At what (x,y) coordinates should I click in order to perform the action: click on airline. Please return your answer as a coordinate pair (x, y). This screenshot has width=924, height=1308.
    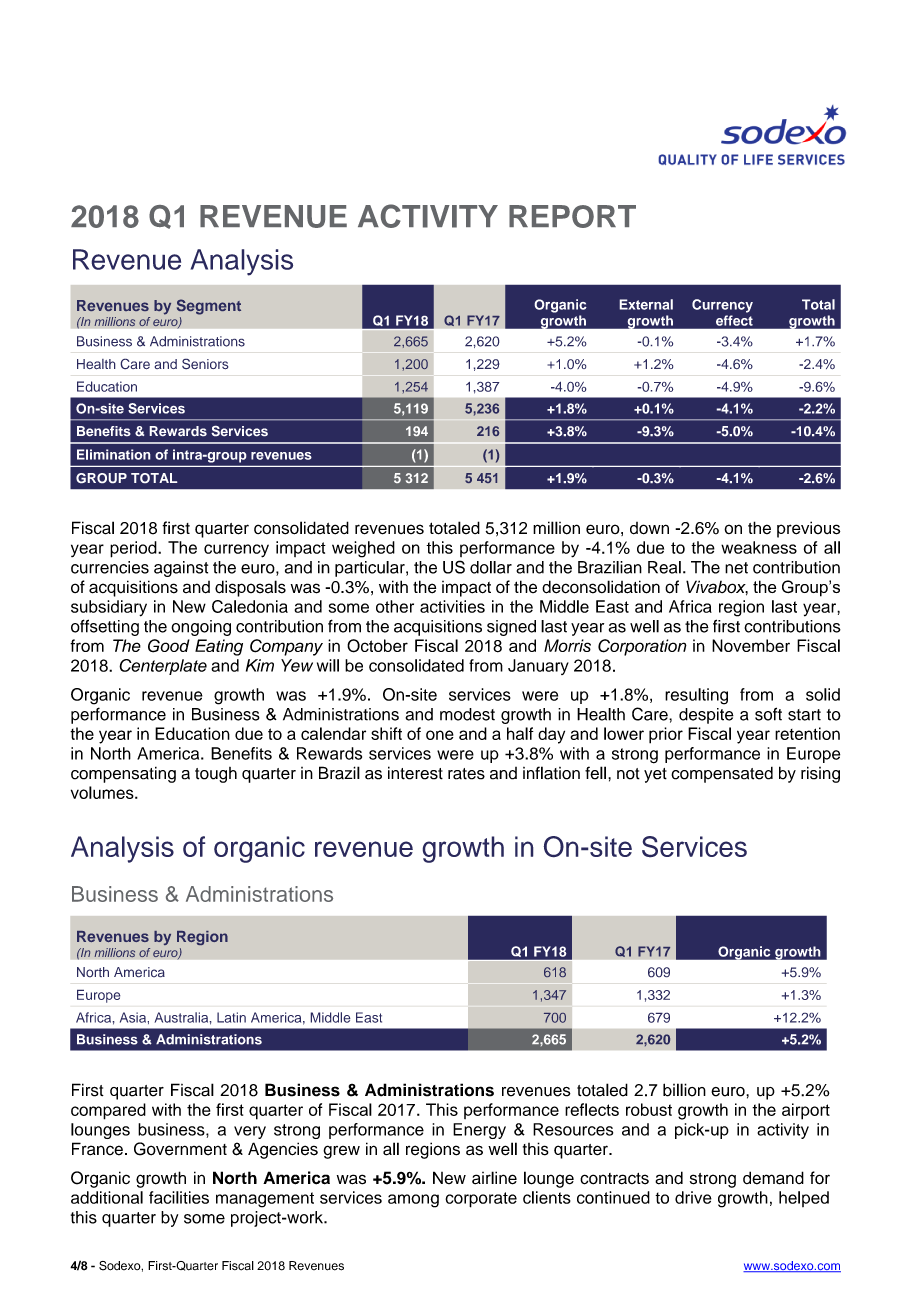
    Looking at the image, I should click on (494, 1178).
